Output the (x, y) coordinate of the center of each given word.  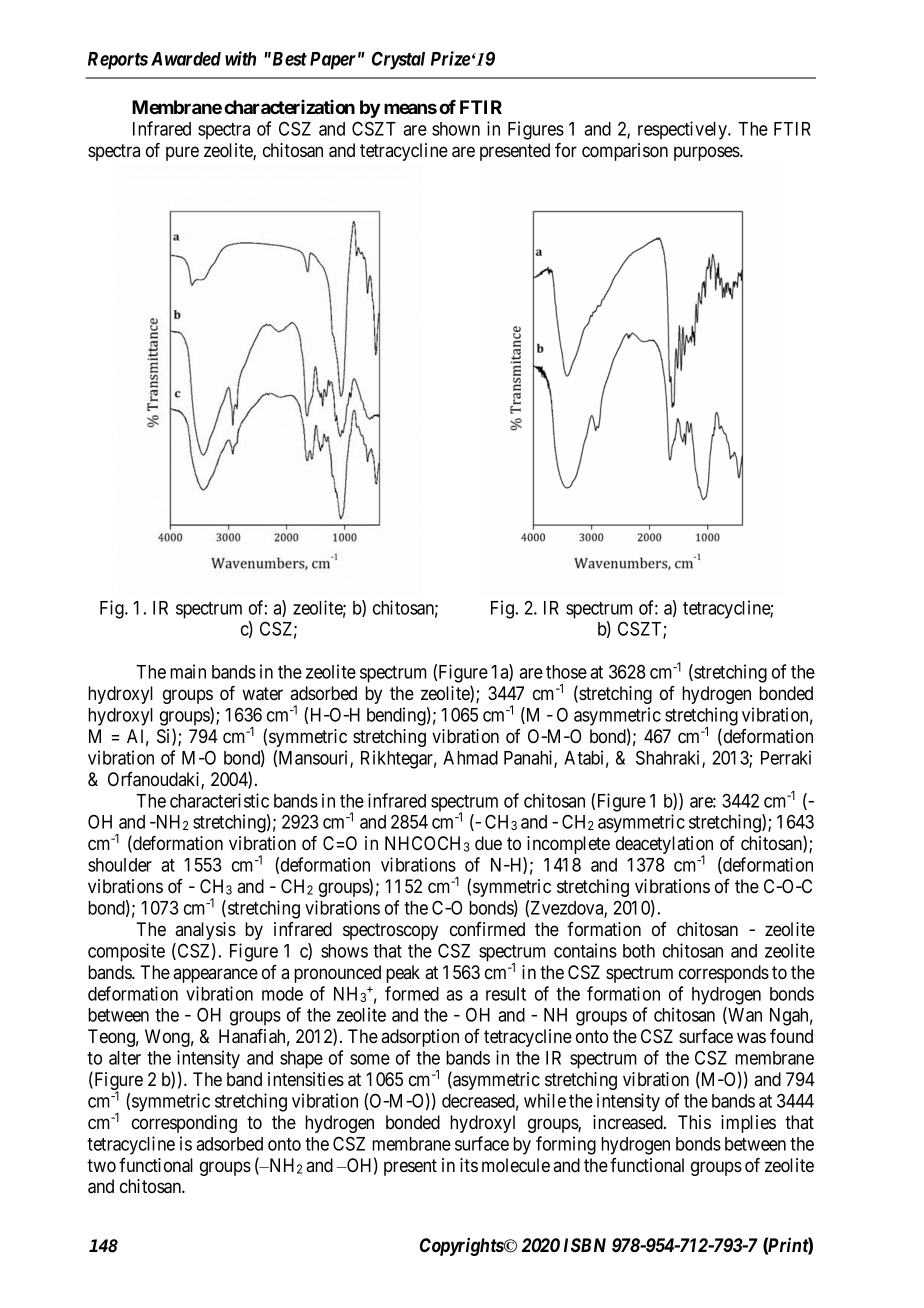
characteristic (219, 800)
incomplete (568, 845)
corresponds (724, 974)
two (101, 1166)
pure (182, 153)
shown (456, 129)
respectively (683, 130)
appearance (215, 975)
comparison (625, 152)
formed (412, 993)
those (566, 672)
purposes (707, 153)
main (188, 671)
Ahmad (470, 758)
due (488, 843)
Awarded (186, 59)
